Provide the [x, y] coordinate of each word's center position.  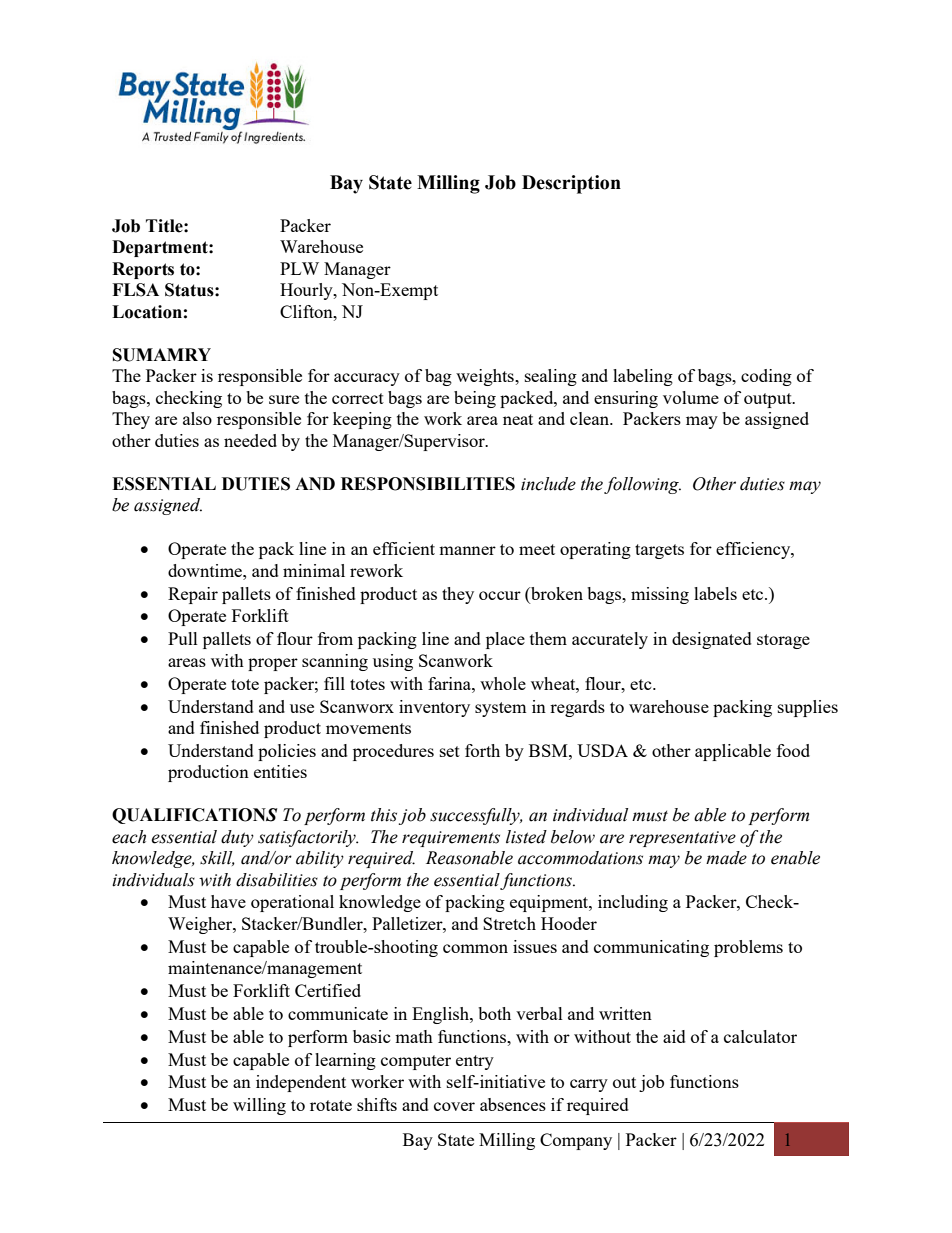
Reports [143, 270]
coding [766, 377]
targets [659, 551]
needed [250, 440]
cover [454, 1106]
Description [571, 184]
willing [259, 1106]
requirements [451, 839]
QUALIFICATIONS [194, 816]
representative [682, 839]
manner [467, 550]
